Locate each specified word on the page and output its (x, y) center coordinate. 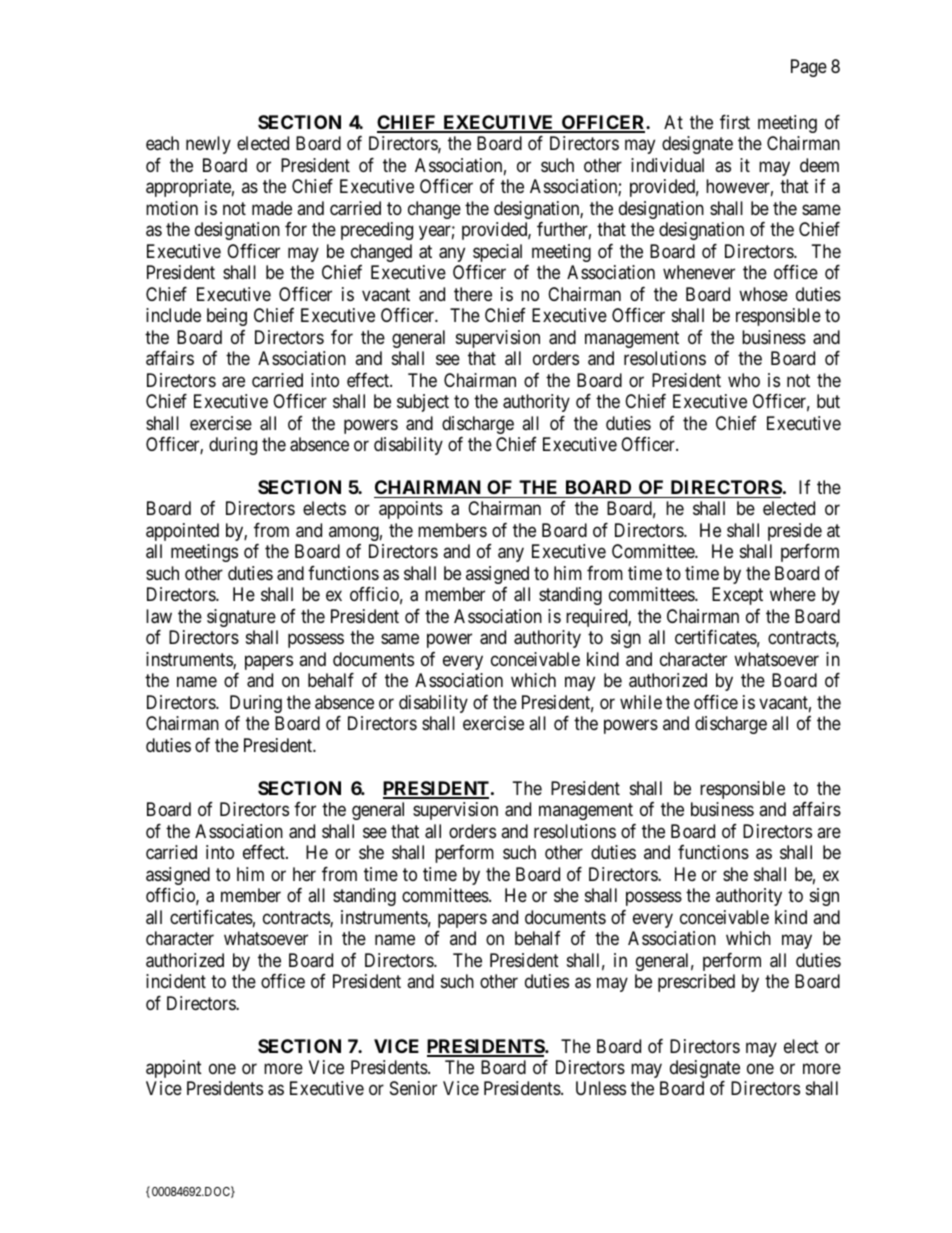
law (159, 616)
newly (208, 145)
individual (667, 165)
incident (176, 981)
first (735, 122)
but (828, 401)
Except (737, 596)
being (227, 317)
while (641, 702)
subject (423, 403)
